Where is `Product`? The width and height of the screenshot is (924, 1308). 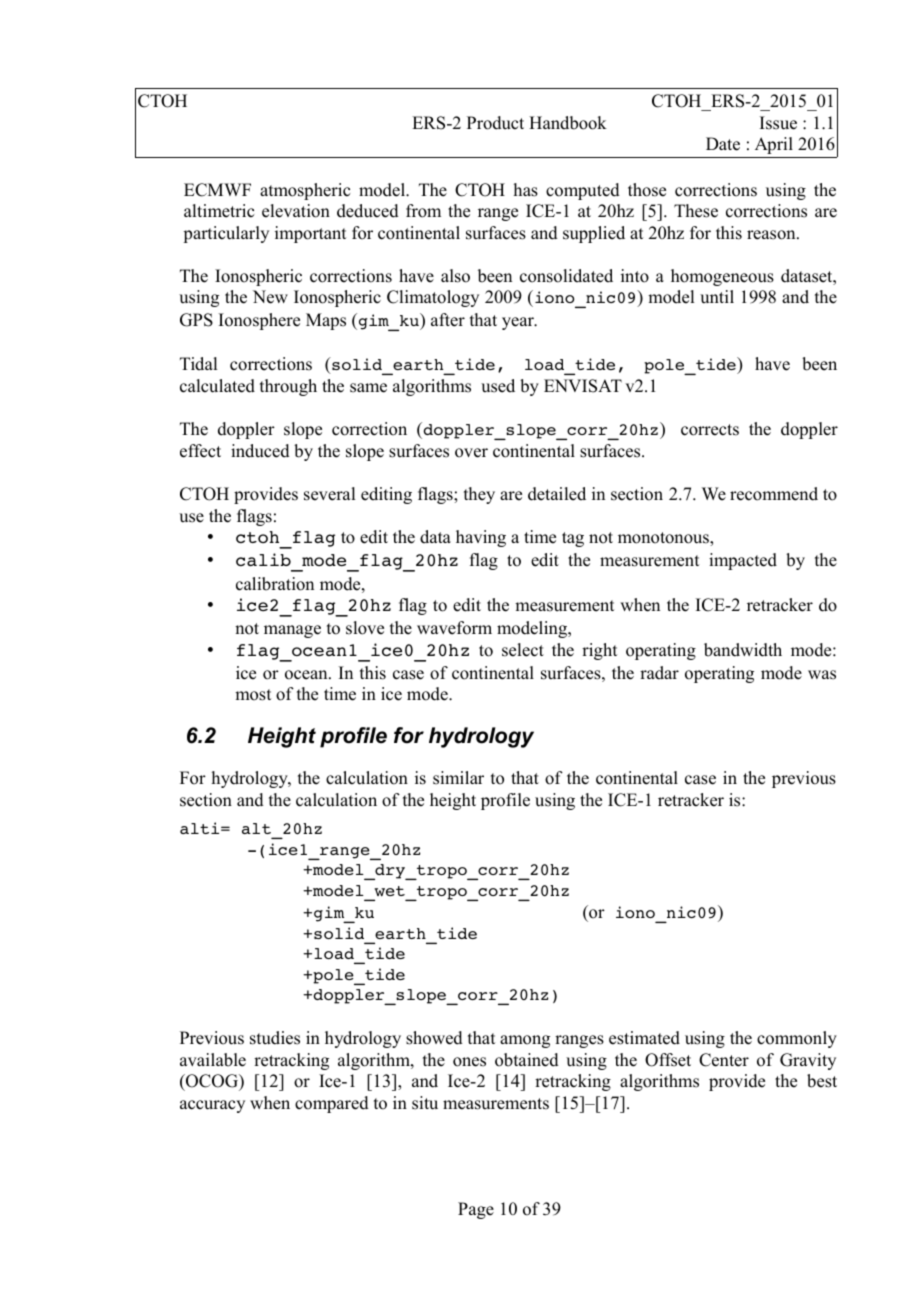
Product is located at coordinates (495, 123).
